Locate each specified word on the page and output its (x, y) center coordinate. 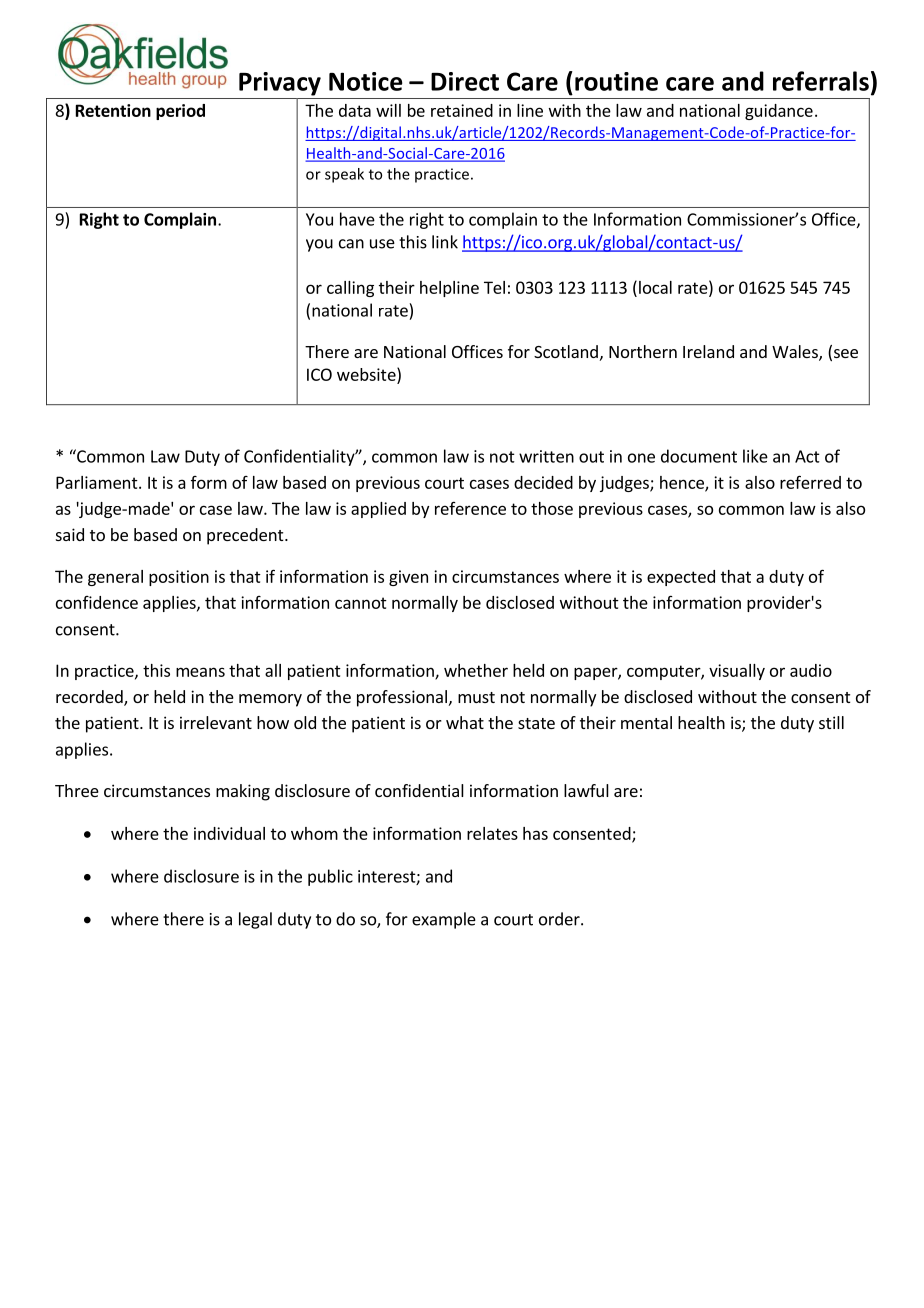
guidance (779, 112)
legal (255, 920)
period (180, 112)
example (444, 920)
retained (462, 110)
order (560, 919)
